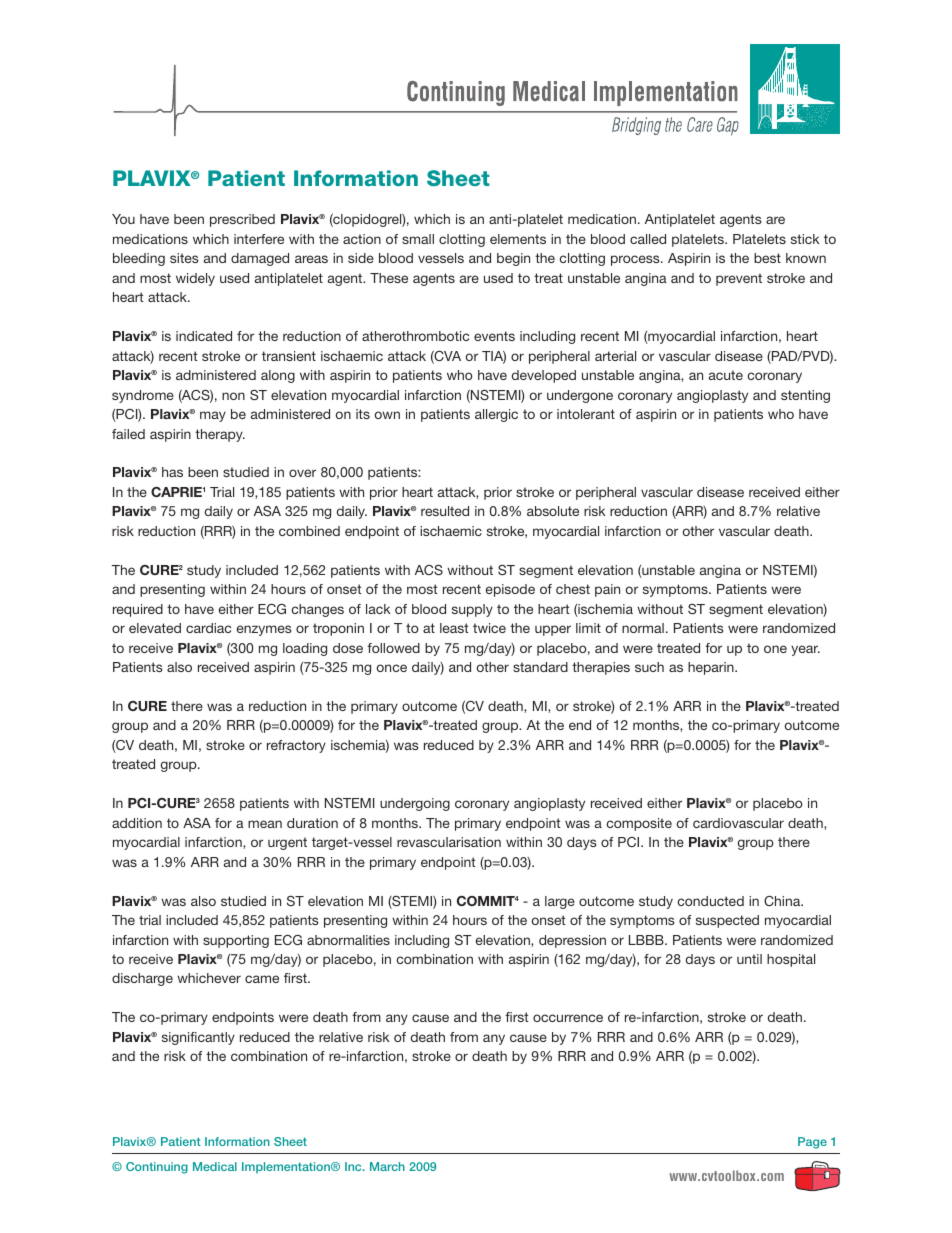  I want to click on heparin, so click(712, 668).
